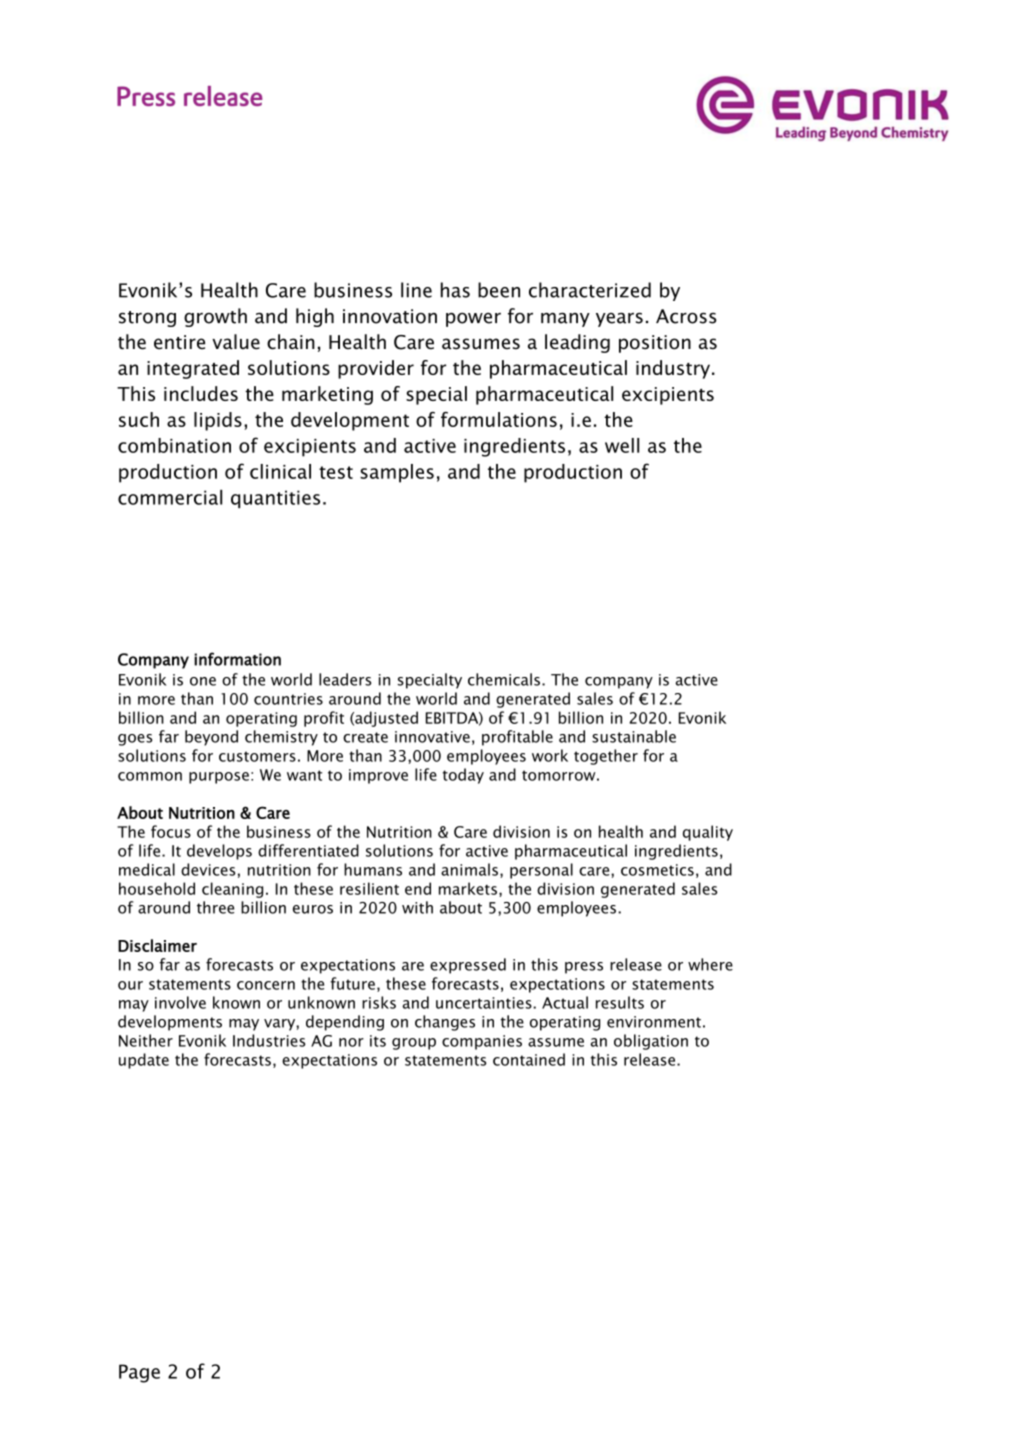  I want to click on years, so click(619, 320).
